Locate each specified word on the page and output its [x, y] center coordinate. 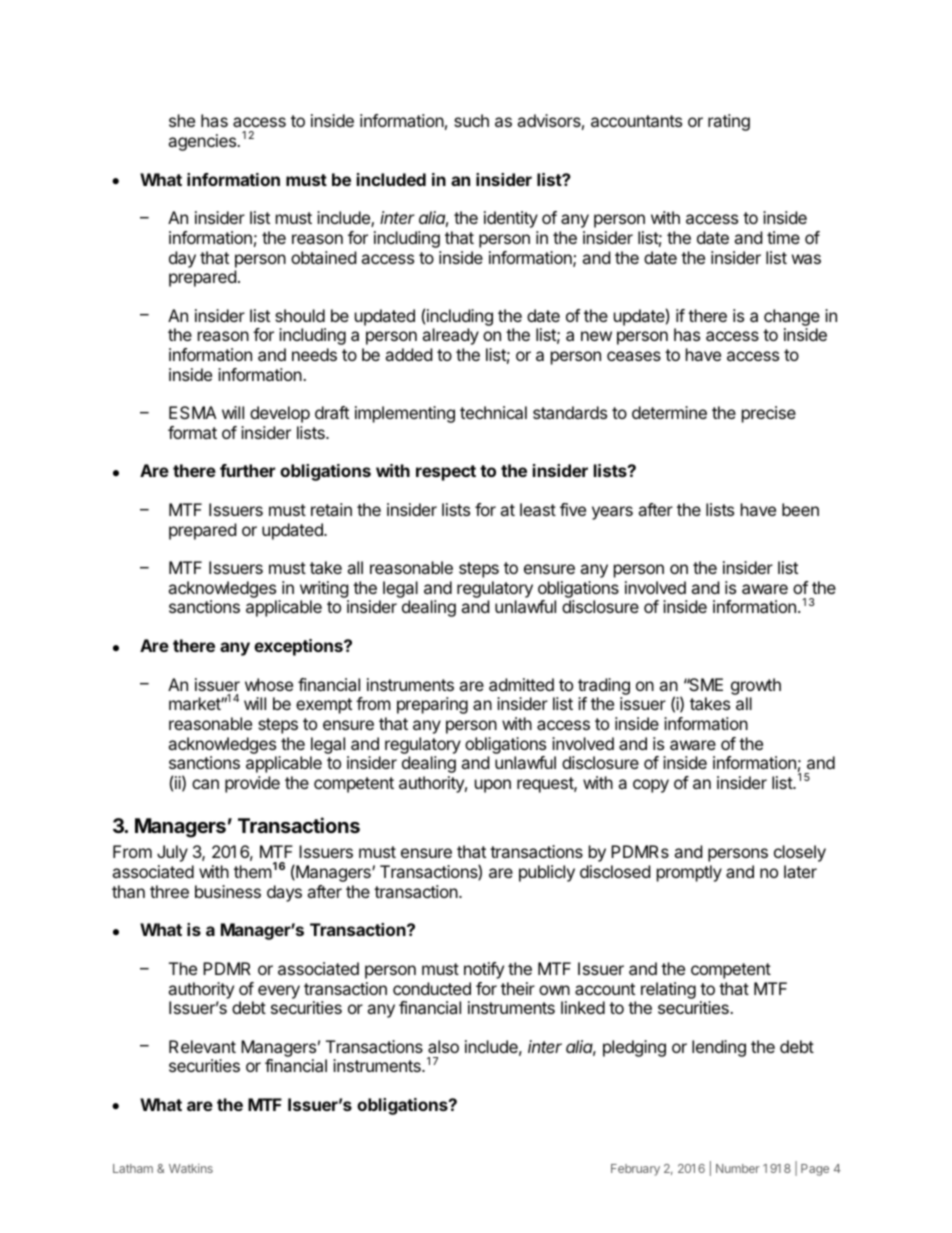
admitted [521, 684]
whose [269, 684]
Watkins [191, 1168]
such [471, 120]
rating [729, 122]
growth [756, 686]
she [182, 120]
